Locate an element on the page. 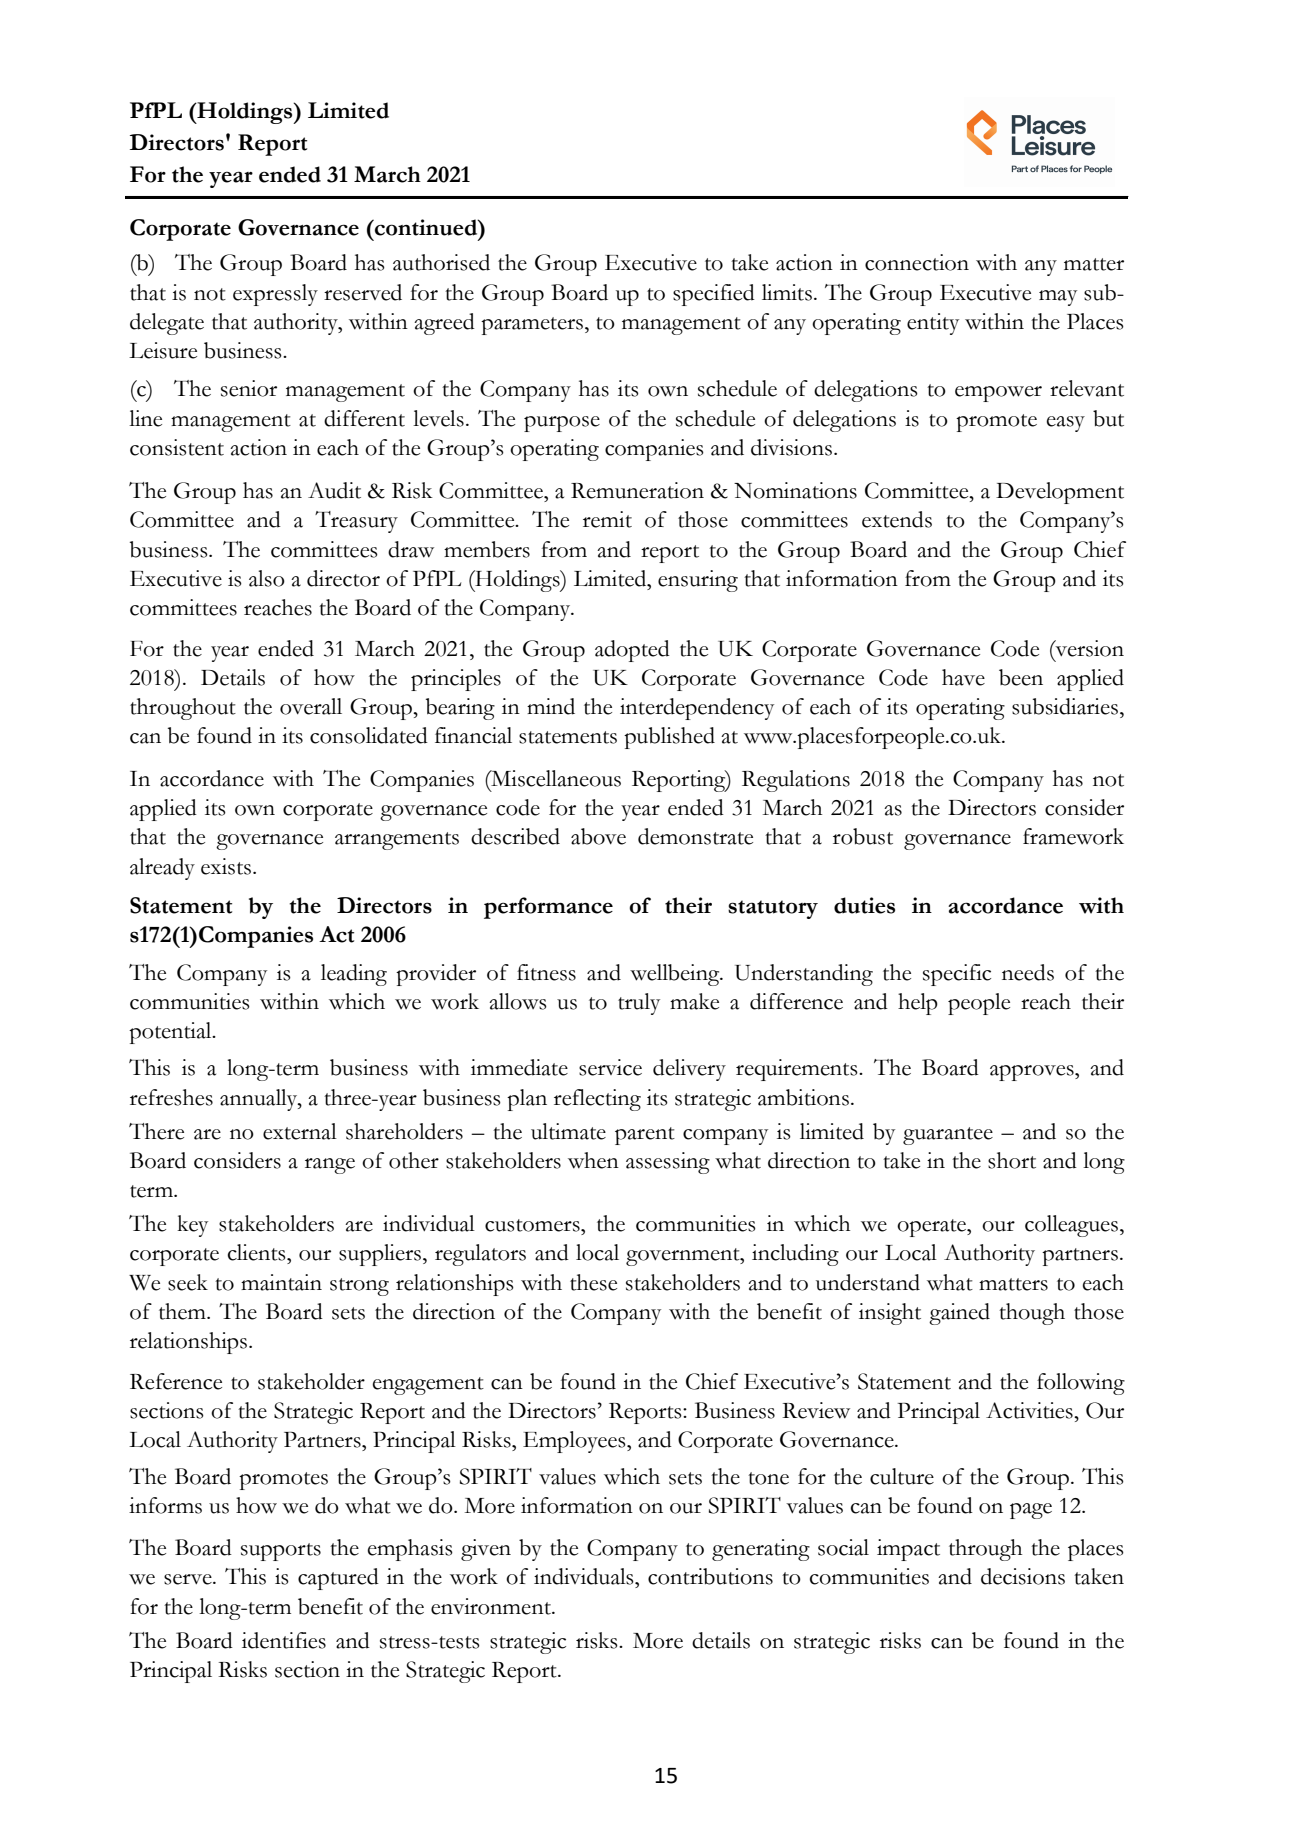 The width and height of the image is (1303, 1843). parameters is located at coordinates (532, 326).
